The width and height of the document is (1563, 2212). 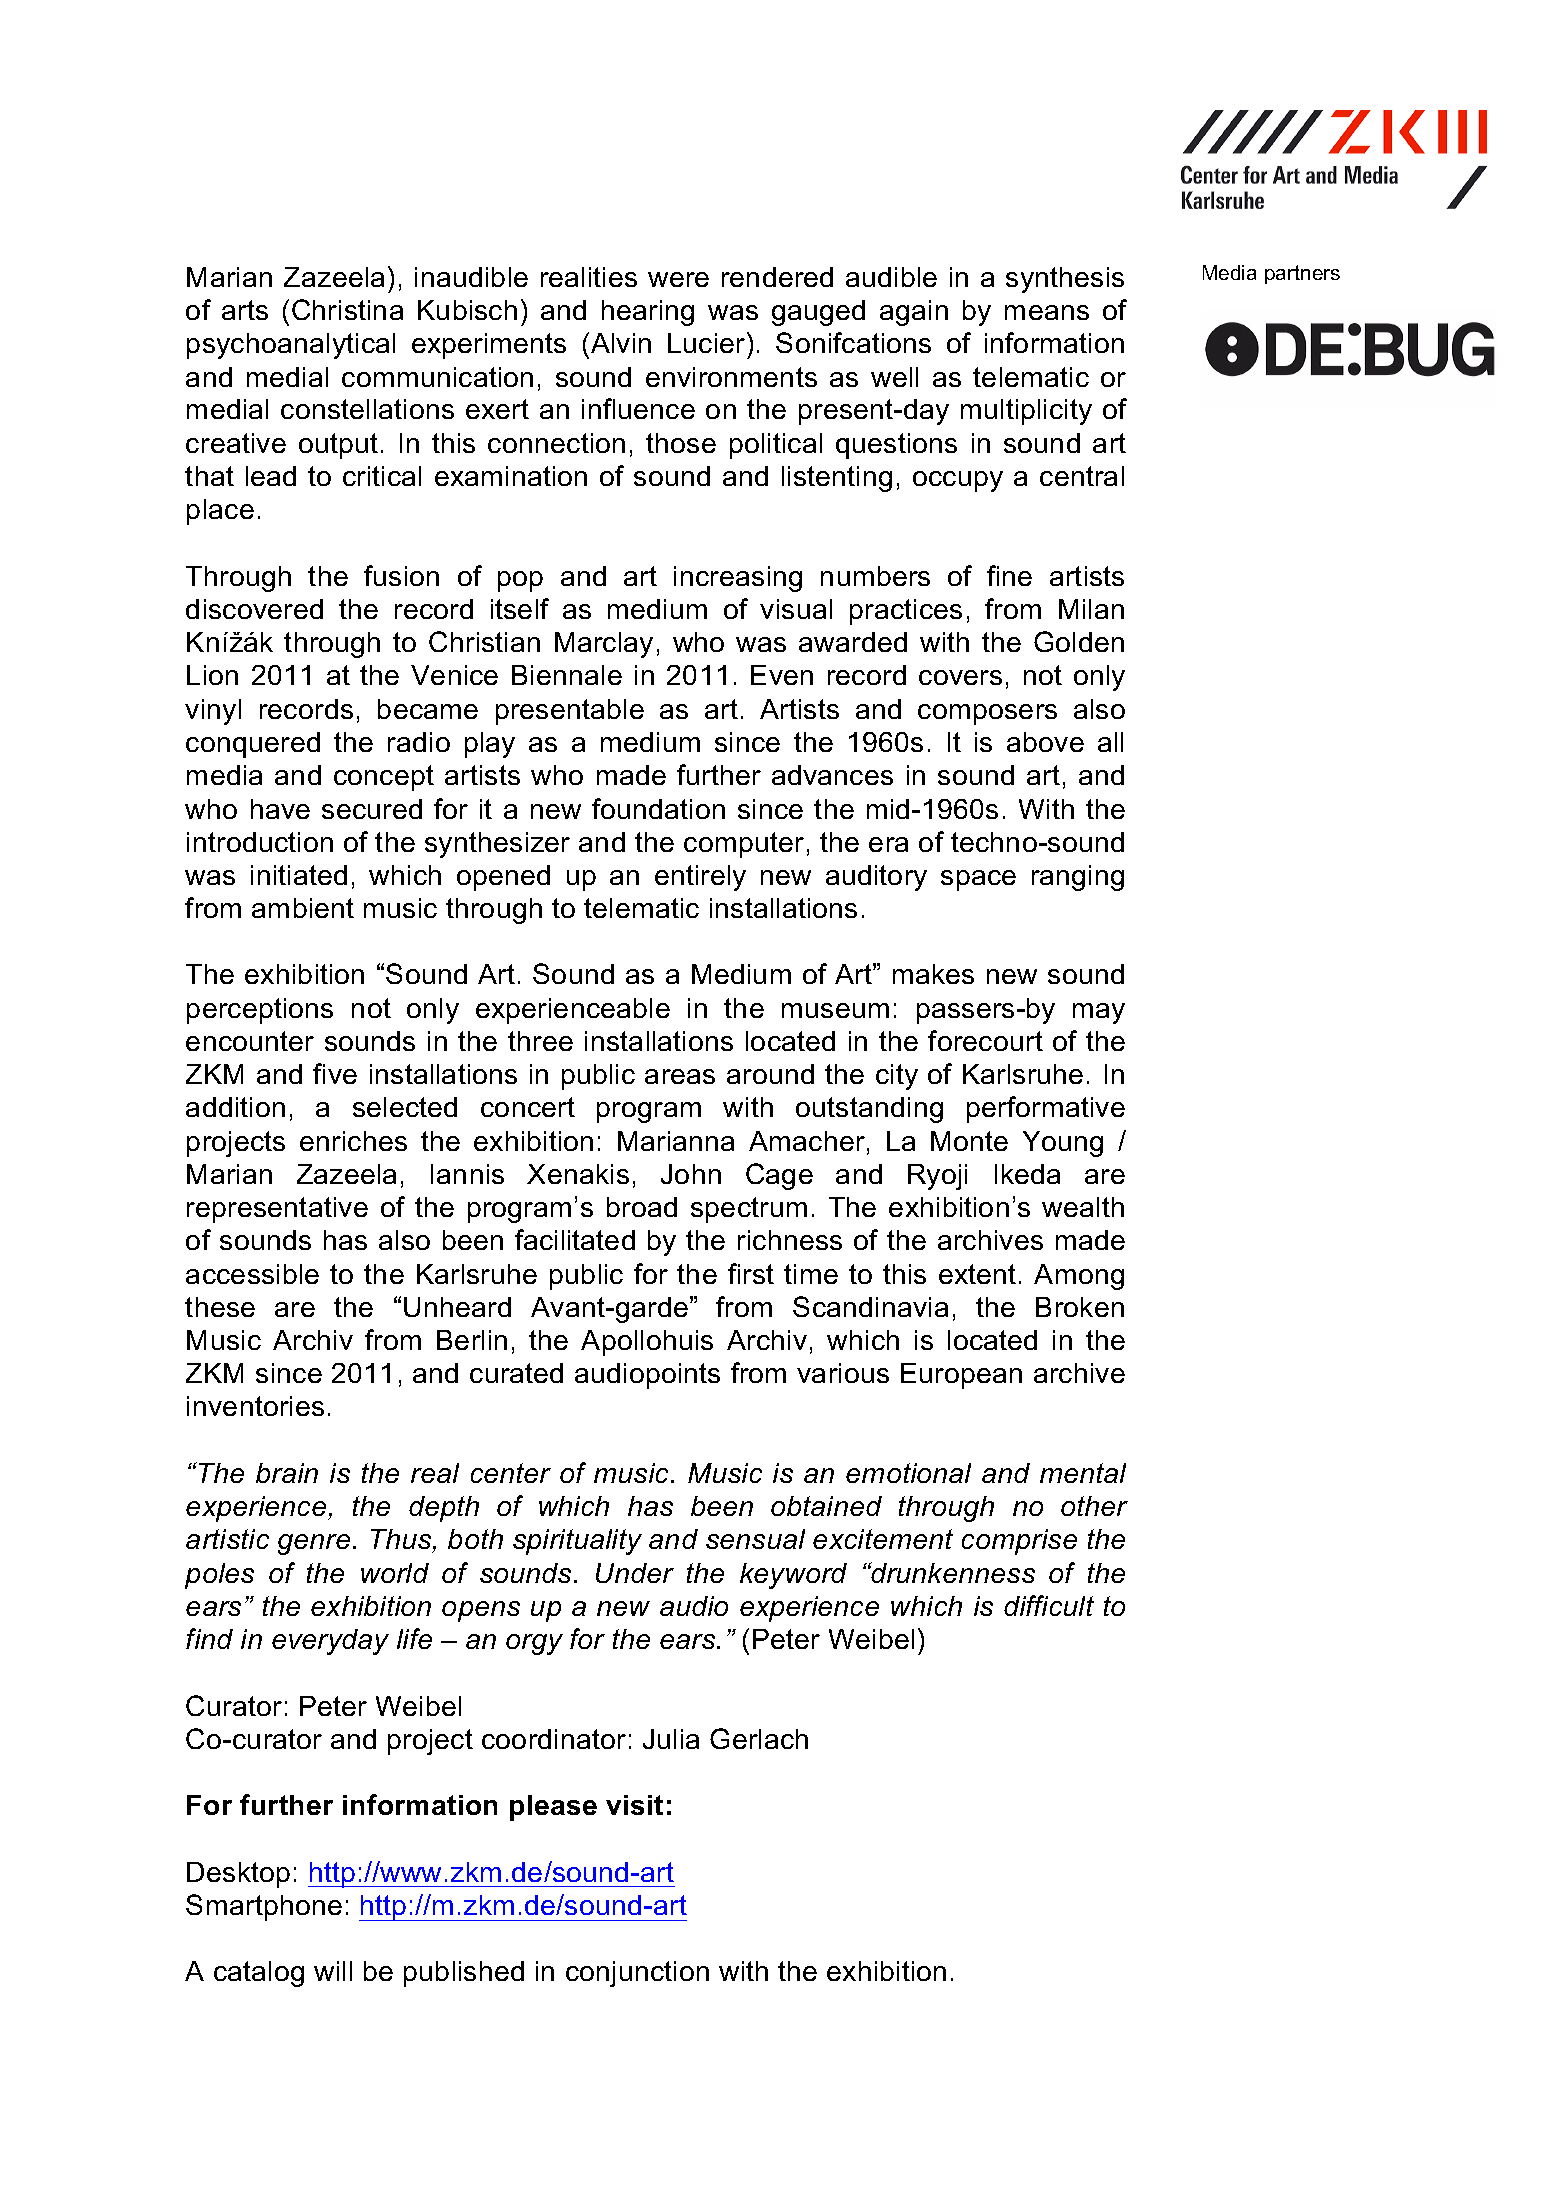 I want to click on will, so click(x=333, y=1971).
